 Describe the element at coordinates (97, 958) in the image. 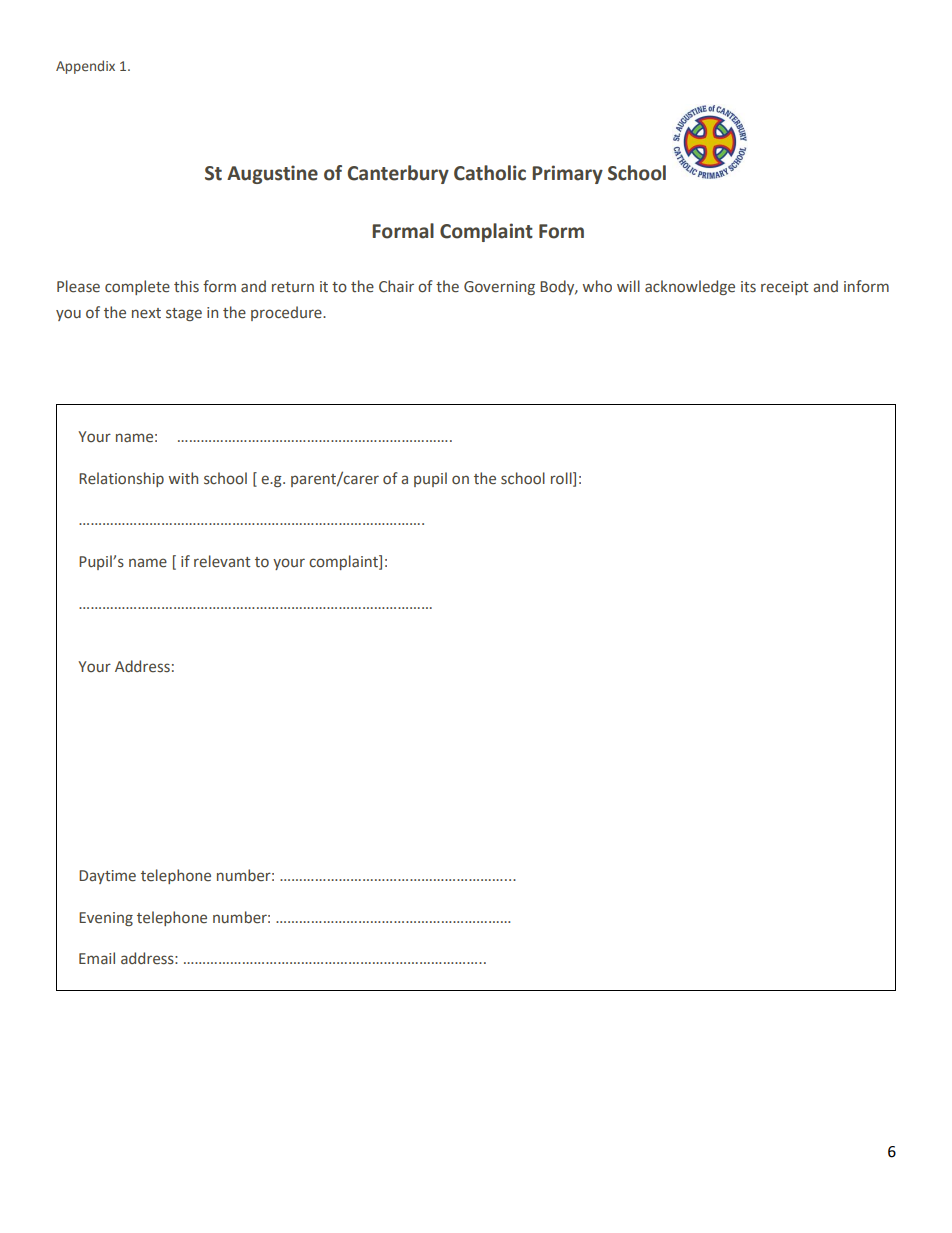

I see `Email` at that location.
